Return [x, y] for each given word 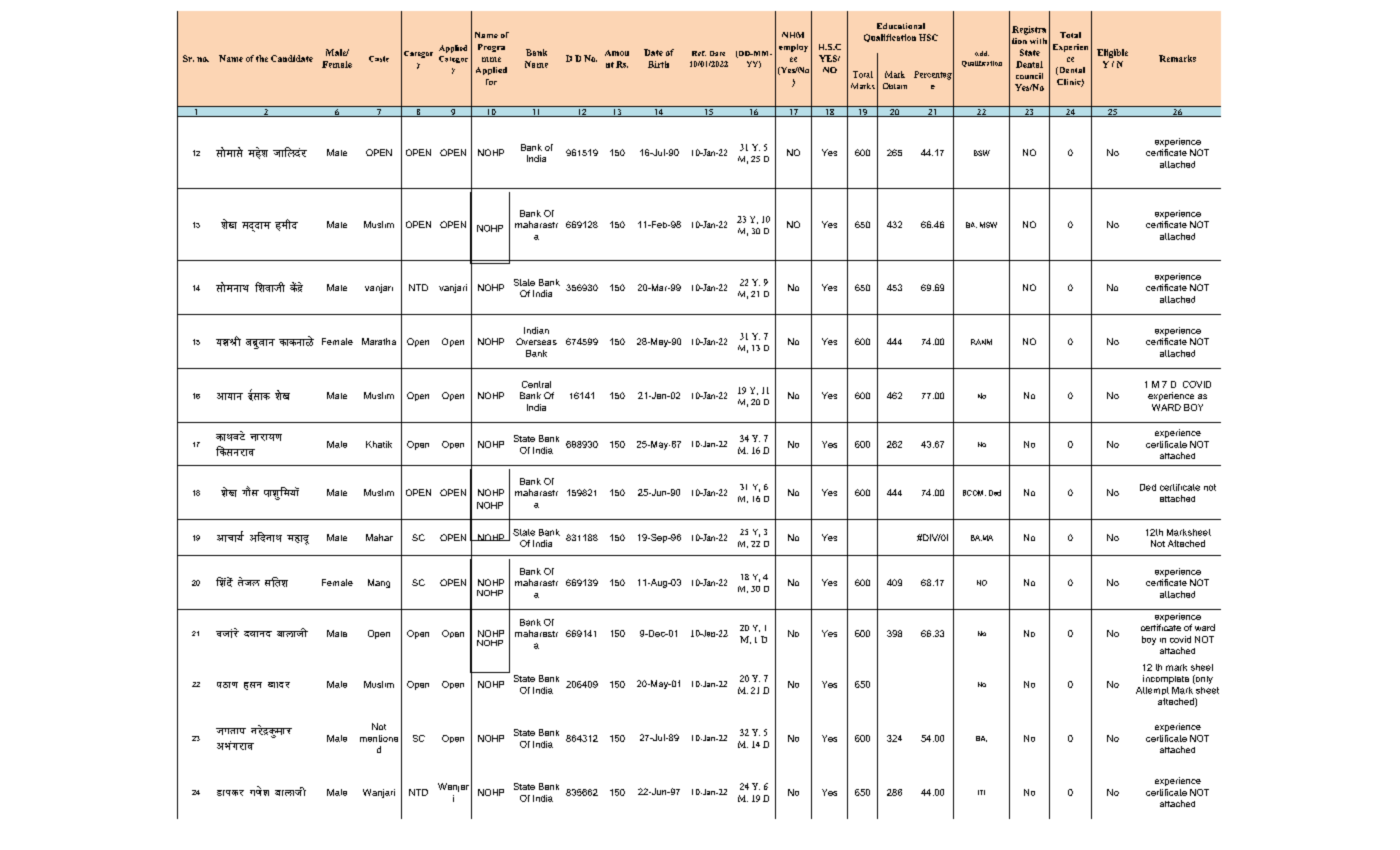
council [1029, 76]
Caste [379, 59]
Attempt [1152, 691]
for [491, 82]
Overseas [536, 341]
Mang [379, 583]
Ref [699, 53]
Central [536, 384]
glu [253, 686]
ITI [981, 792]
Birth [658, 64]
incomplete [1166, 679]
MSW [988, 225]
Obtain [895, 86]
